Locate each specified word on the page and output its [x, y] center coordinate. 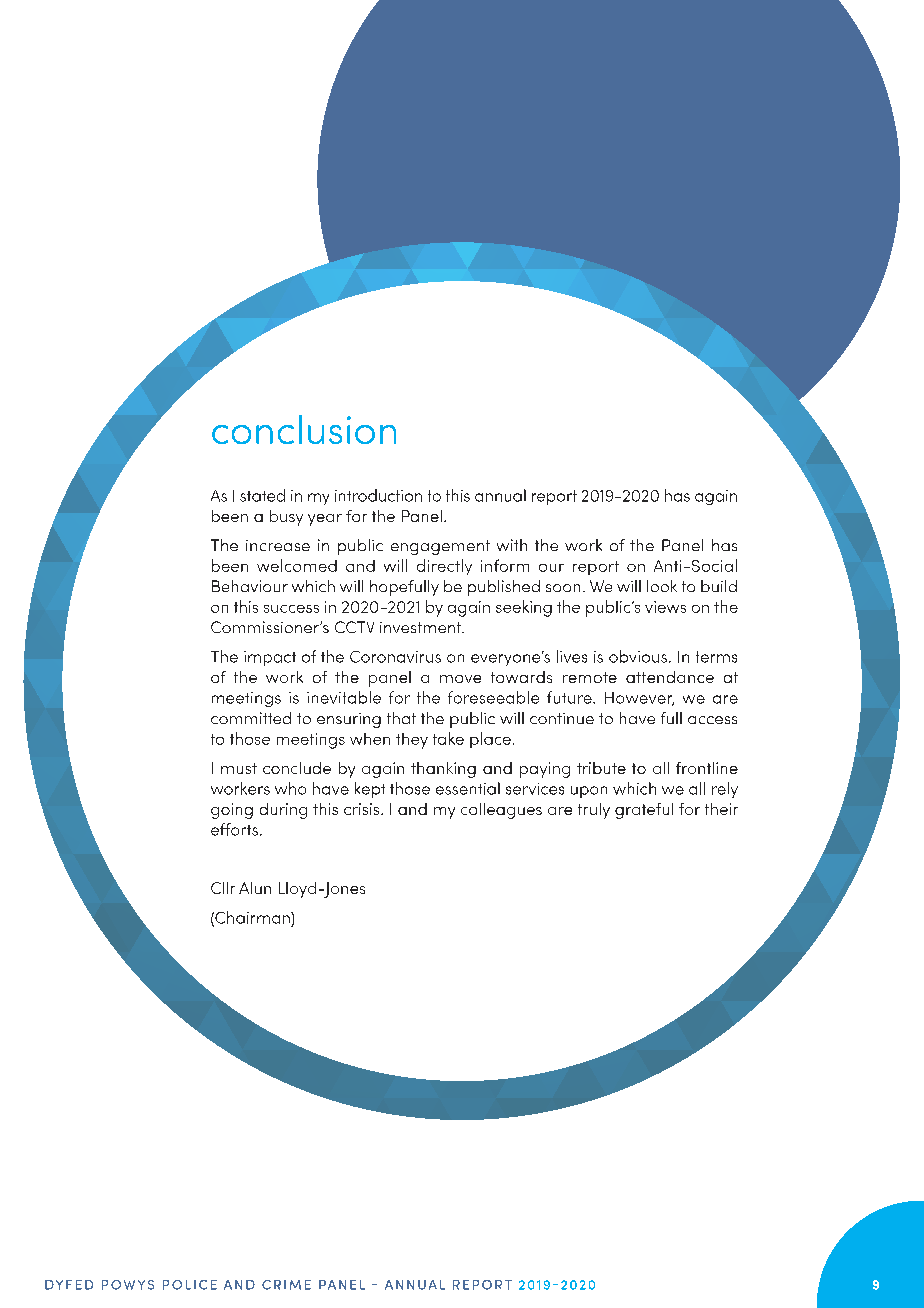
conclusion [304, 429]
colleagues [501, 811]
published [504, 588]
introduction [378, 495]
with [512, 545]
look [662, 586]
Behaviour [250, 586]
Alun [255, 888]
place [490, 740]
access [712, 720]
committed [251, 718]
